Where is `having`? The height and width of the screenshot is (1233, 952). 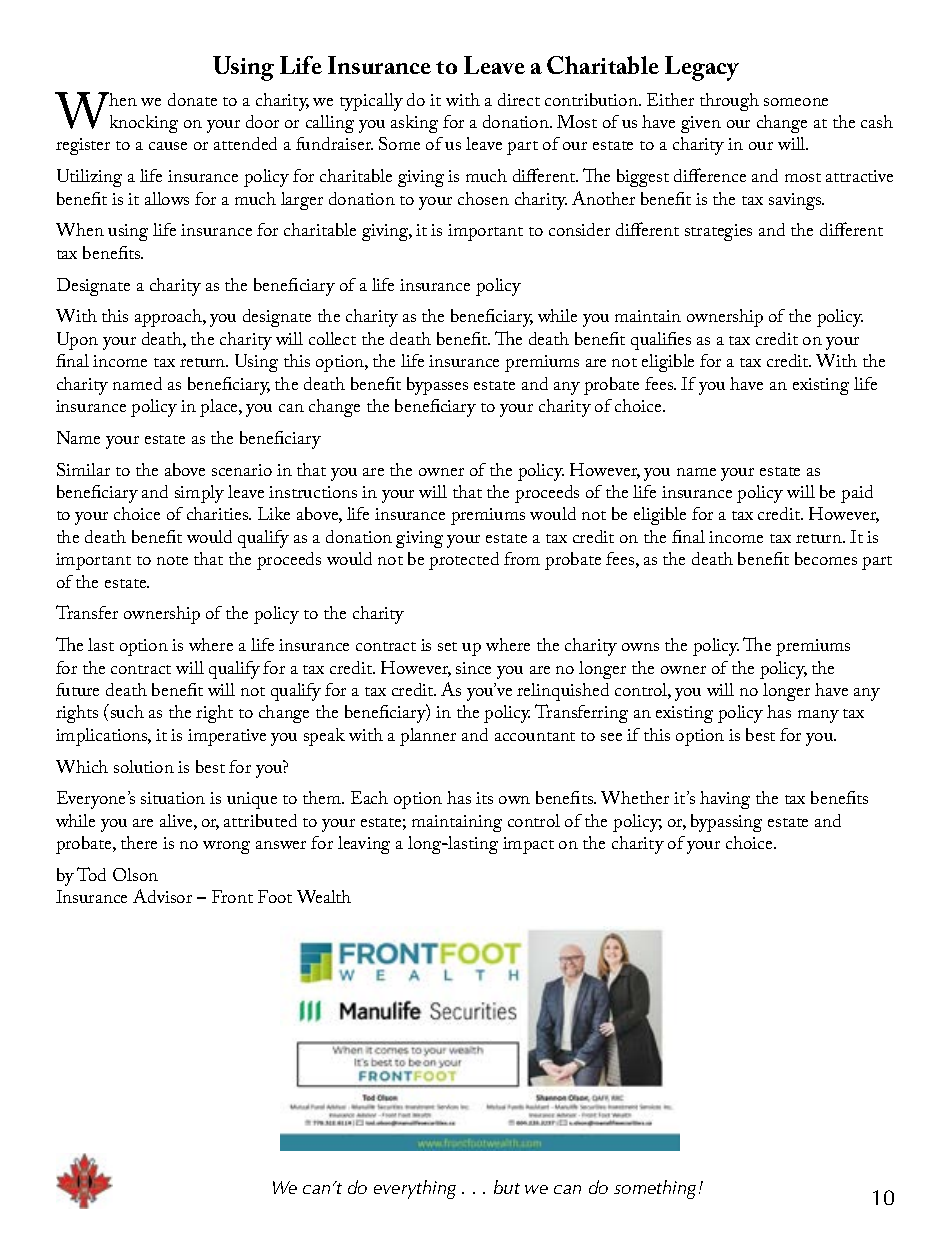 having is located at coordinates (725, 800).
